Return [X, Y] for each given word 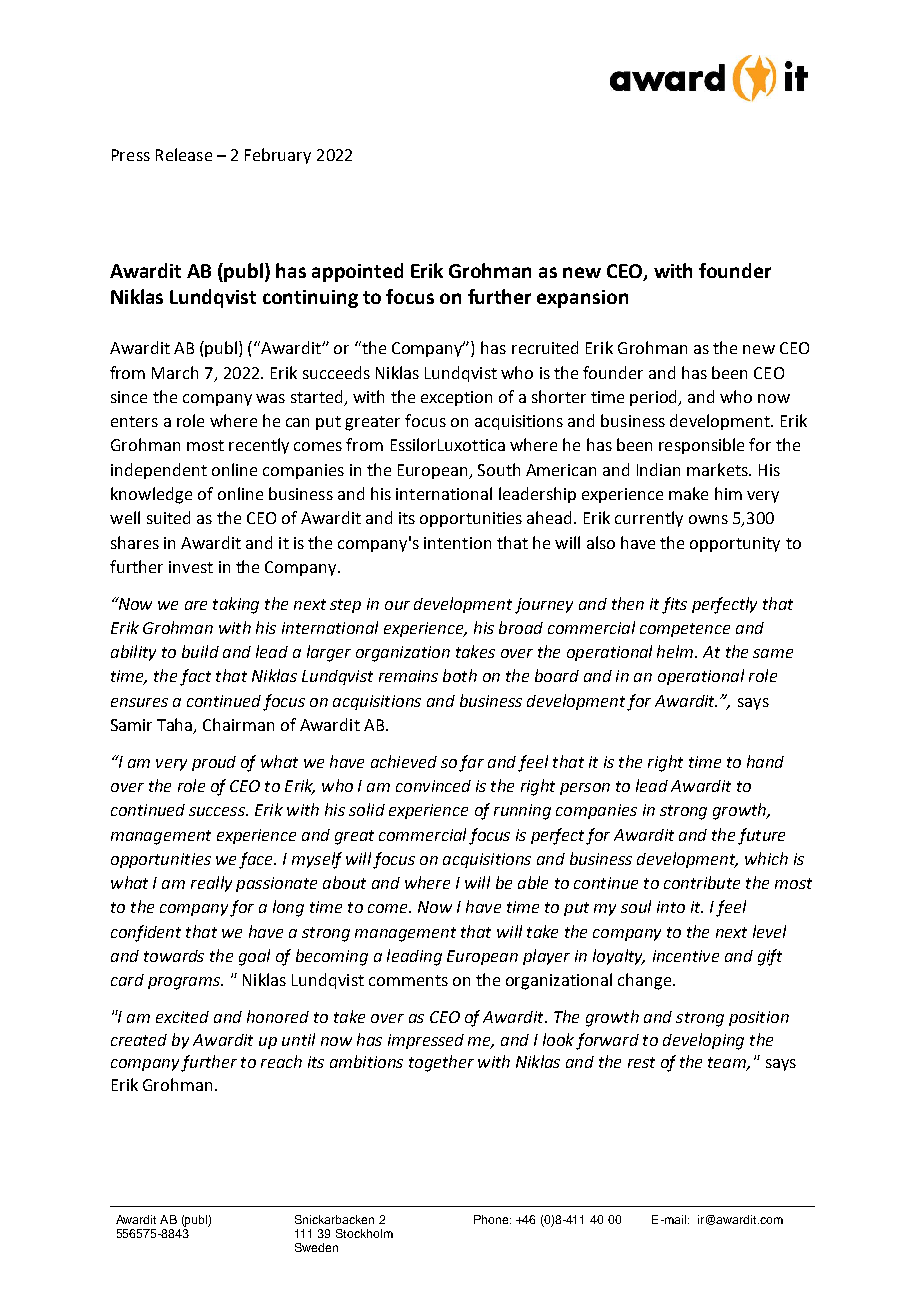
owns [708, 519]
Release [184, 154]
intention [457, 543]
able [533, 882]
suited [168, 517]
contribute [702, 882]
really [211, 884]
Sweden [316, 1247]
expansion [582, 299]
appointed [357, 272]
